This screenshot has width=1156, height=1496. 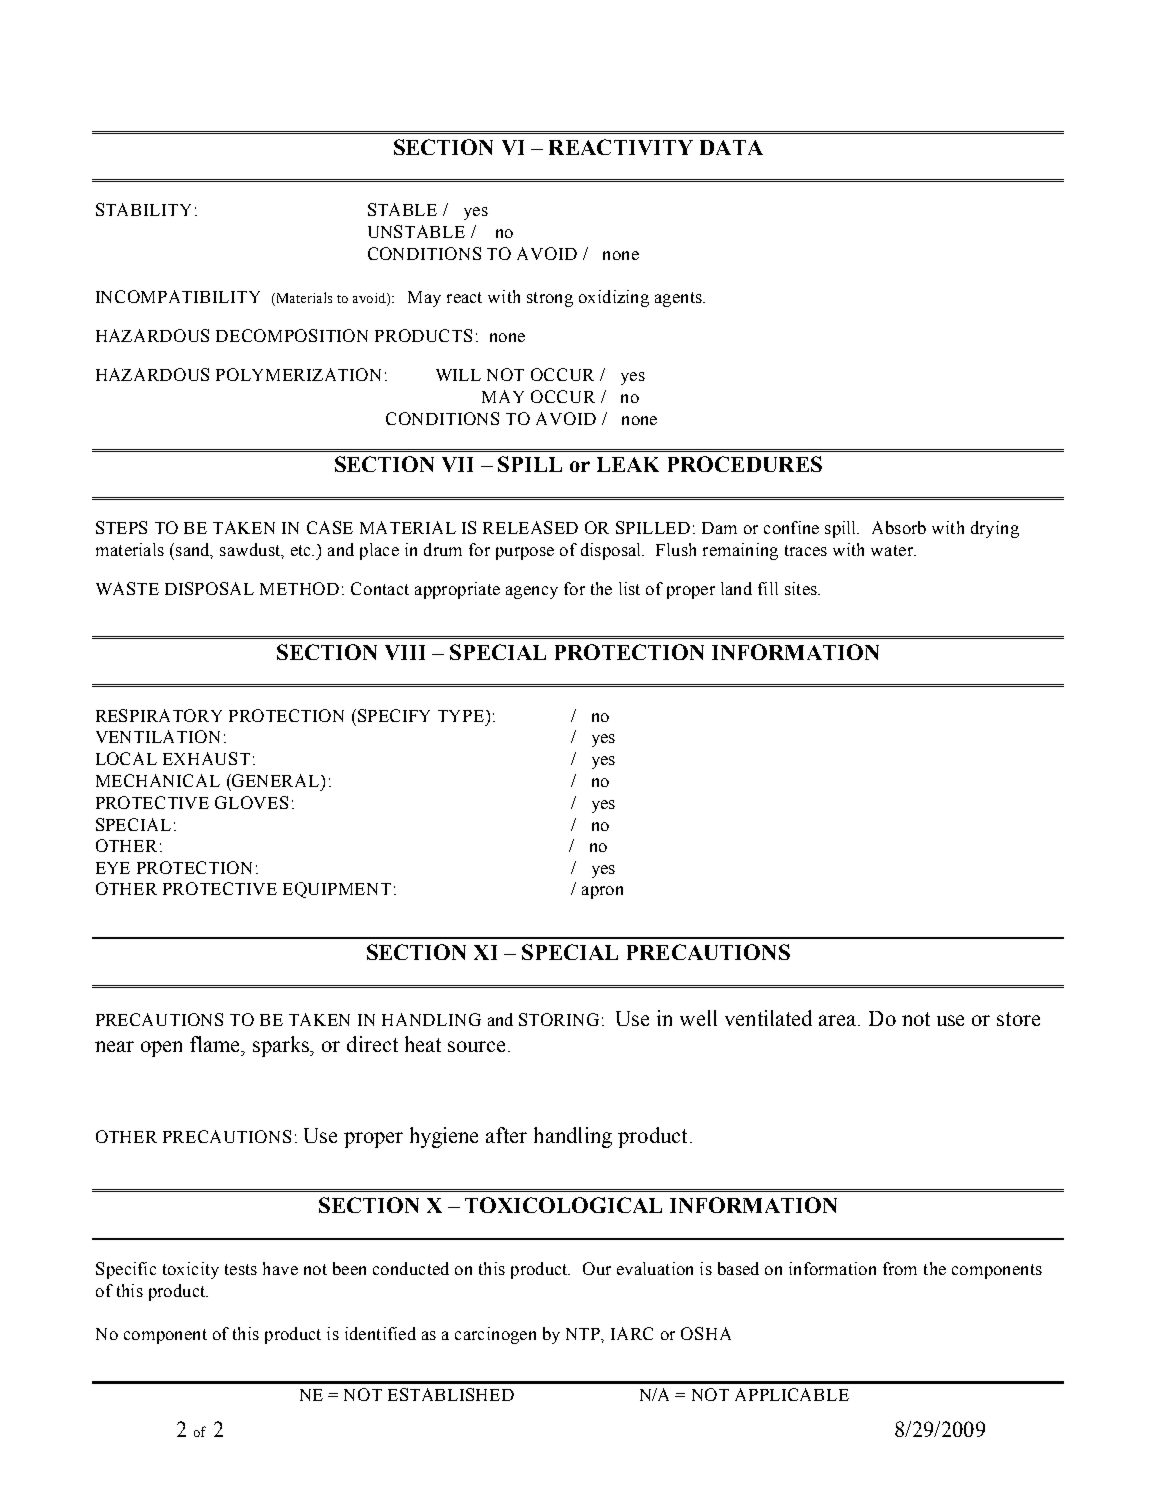 What do you see at coordinates (241, 1269) in the screenshot?
I see `tests` at bounding box center [241, 1269].
